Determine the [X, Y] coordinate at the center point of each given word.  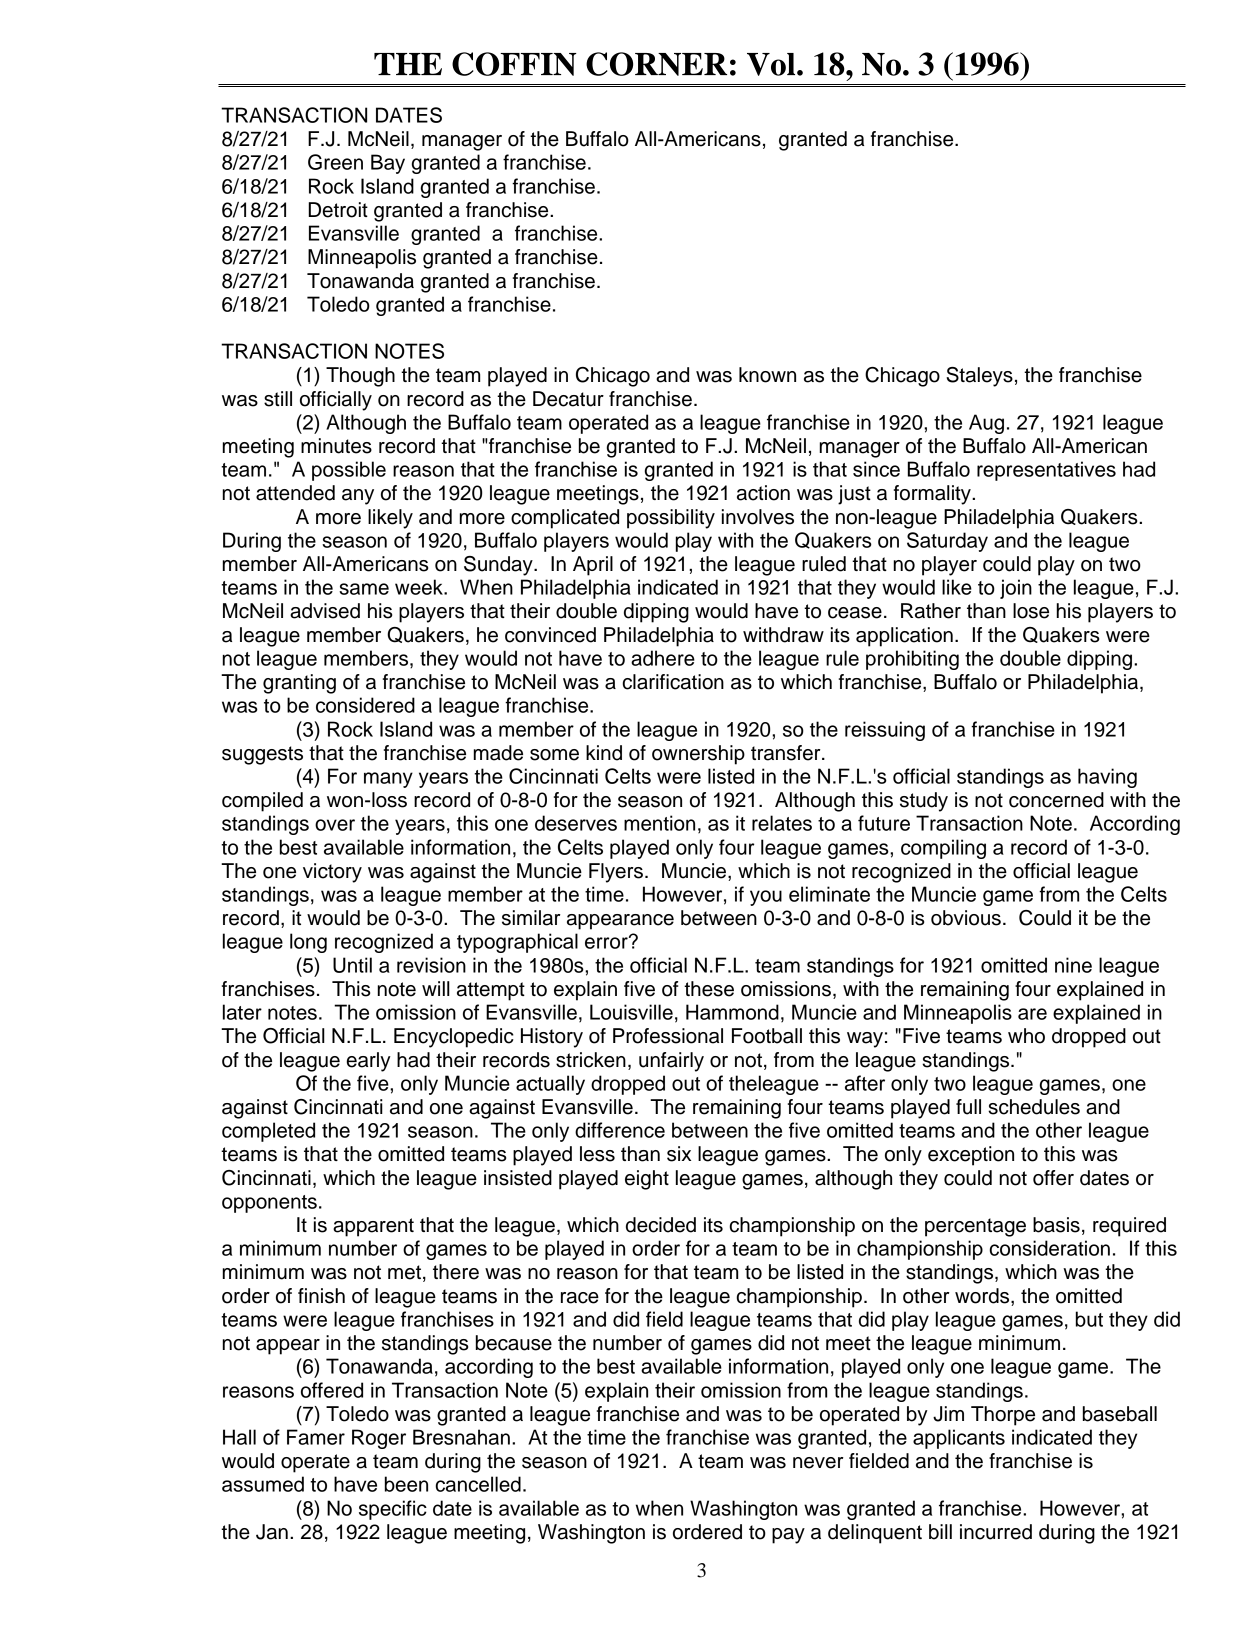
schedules [1034, 1107]
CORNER [656, 64]
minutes [336, 446]
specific [393, 1510]
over [335, 825]
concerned [1056, 800]
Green [335, 162]
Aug [986, 424]
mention [659, 823]
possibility [671, 519]
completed [268, 1132]
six [679, 1154]
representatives [1046, 471]
